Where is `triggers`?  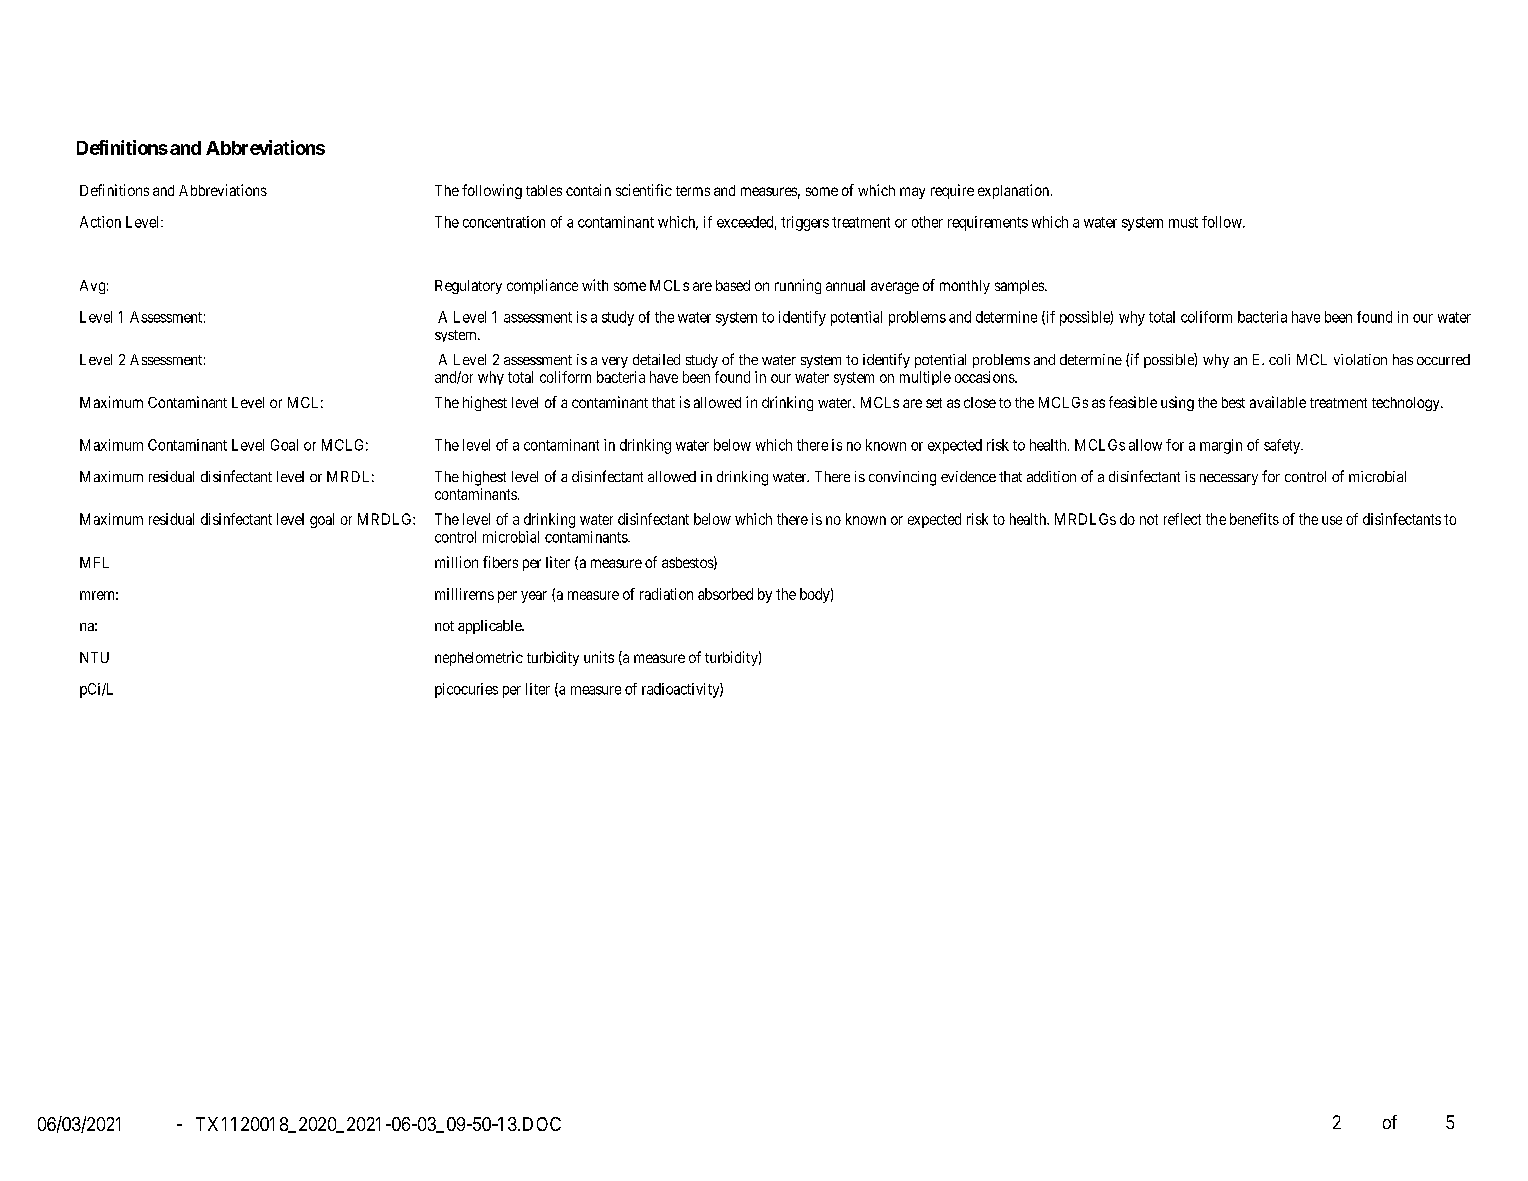
triggers is located at coordinates (805, 223).
